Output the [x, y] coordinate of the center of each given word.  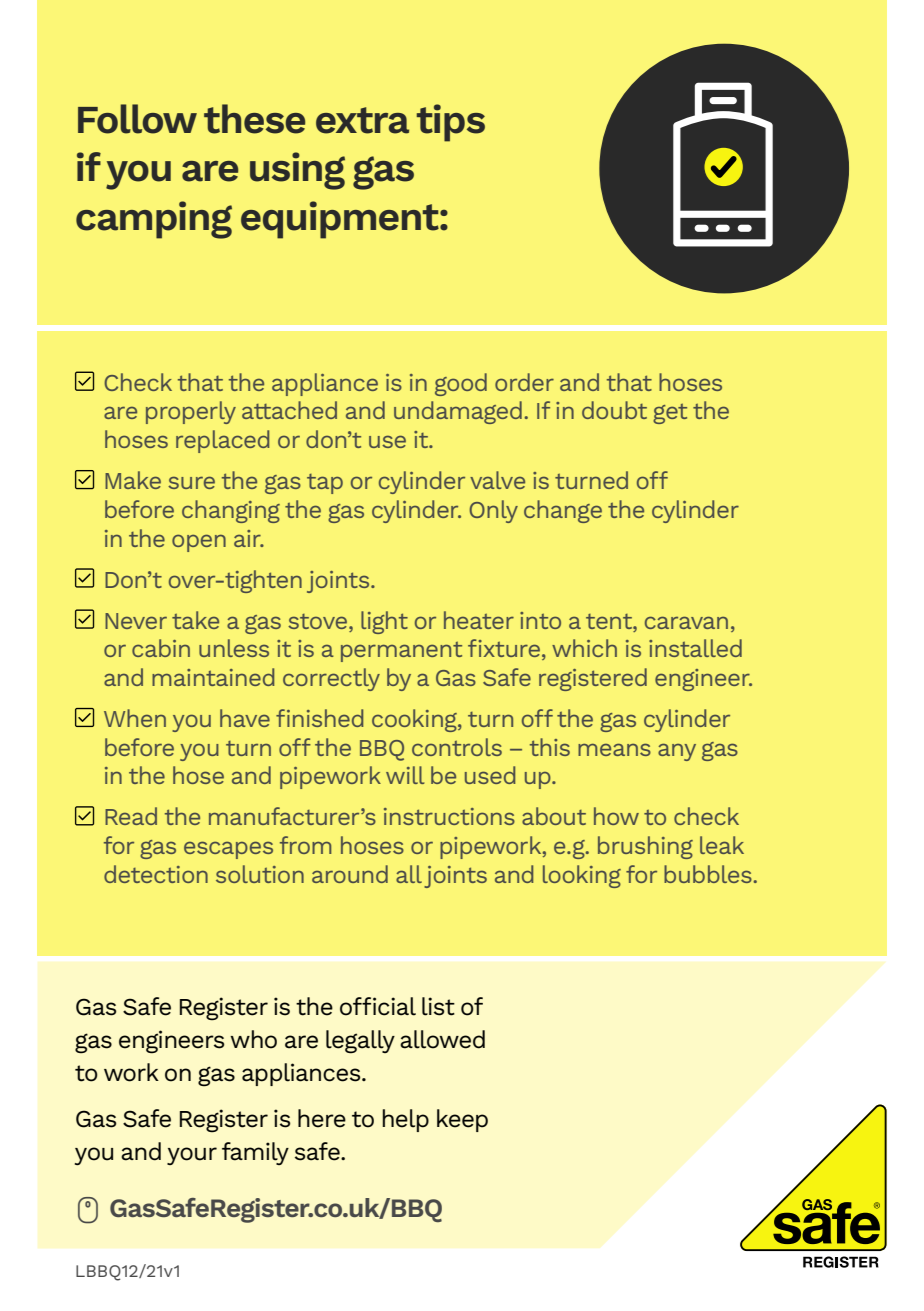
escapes [228, 850]
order [524, 382]
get [670, 414]
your [192, 1156]
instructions [449, 816]
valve [497, 480]
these [254, 119]
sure [191, 482]
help [405, 1120]
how [616, 816]
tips [451, 123]
